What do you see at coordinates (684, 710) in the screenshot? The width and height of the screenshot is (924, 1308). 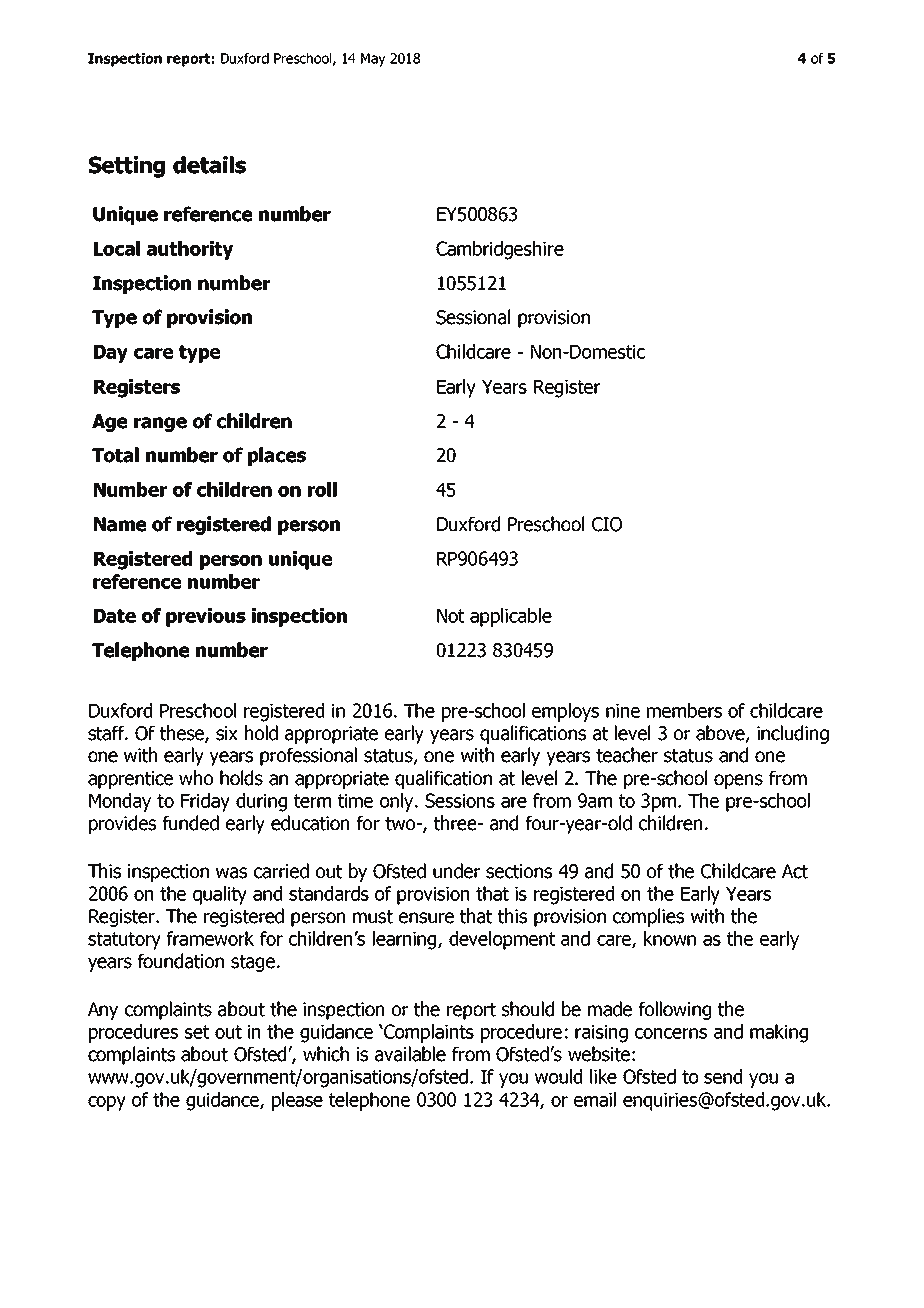 I see `members` at bounding box center [684, 710].
